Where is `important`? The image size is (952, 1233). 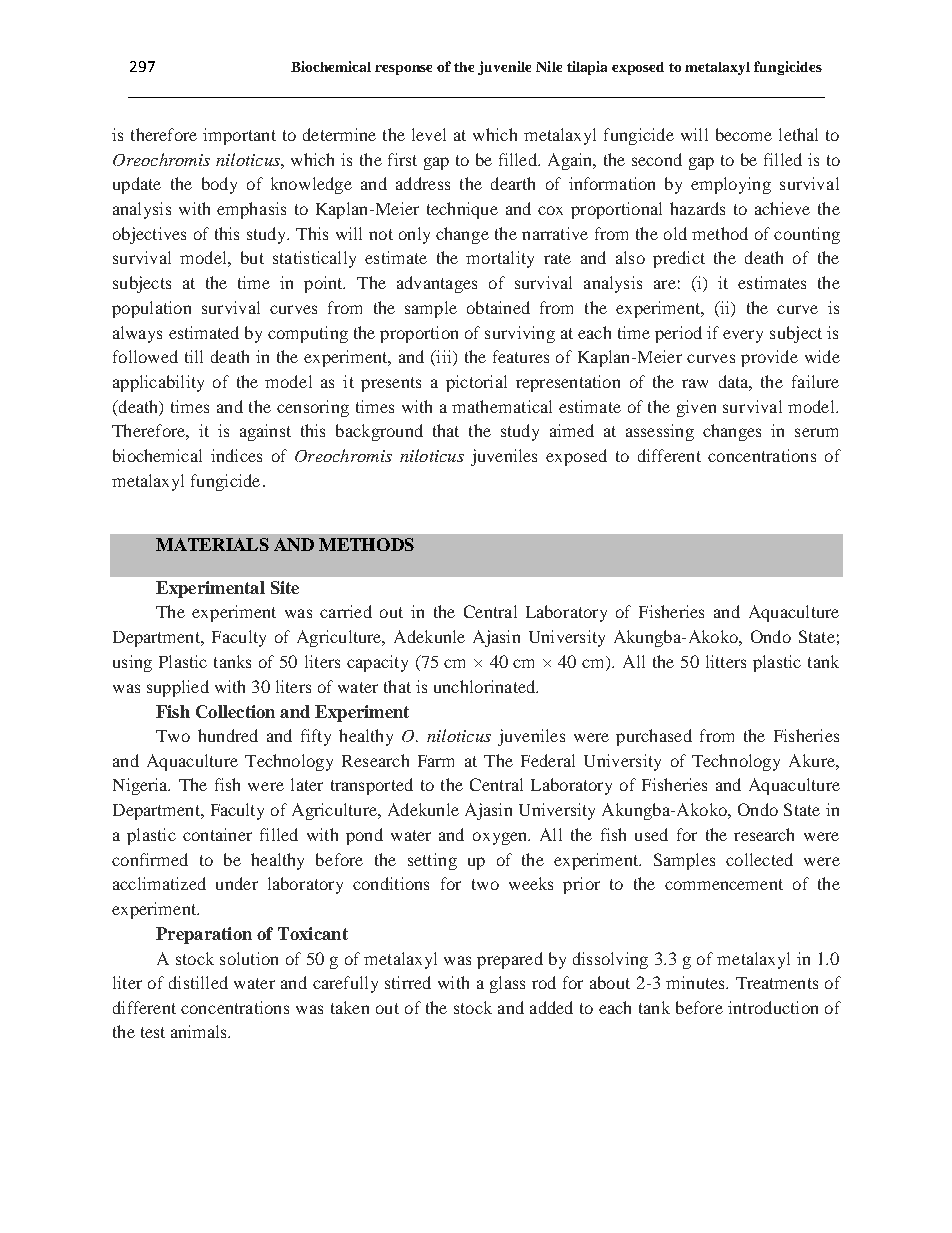 important is located at coordinates (239, 136).
